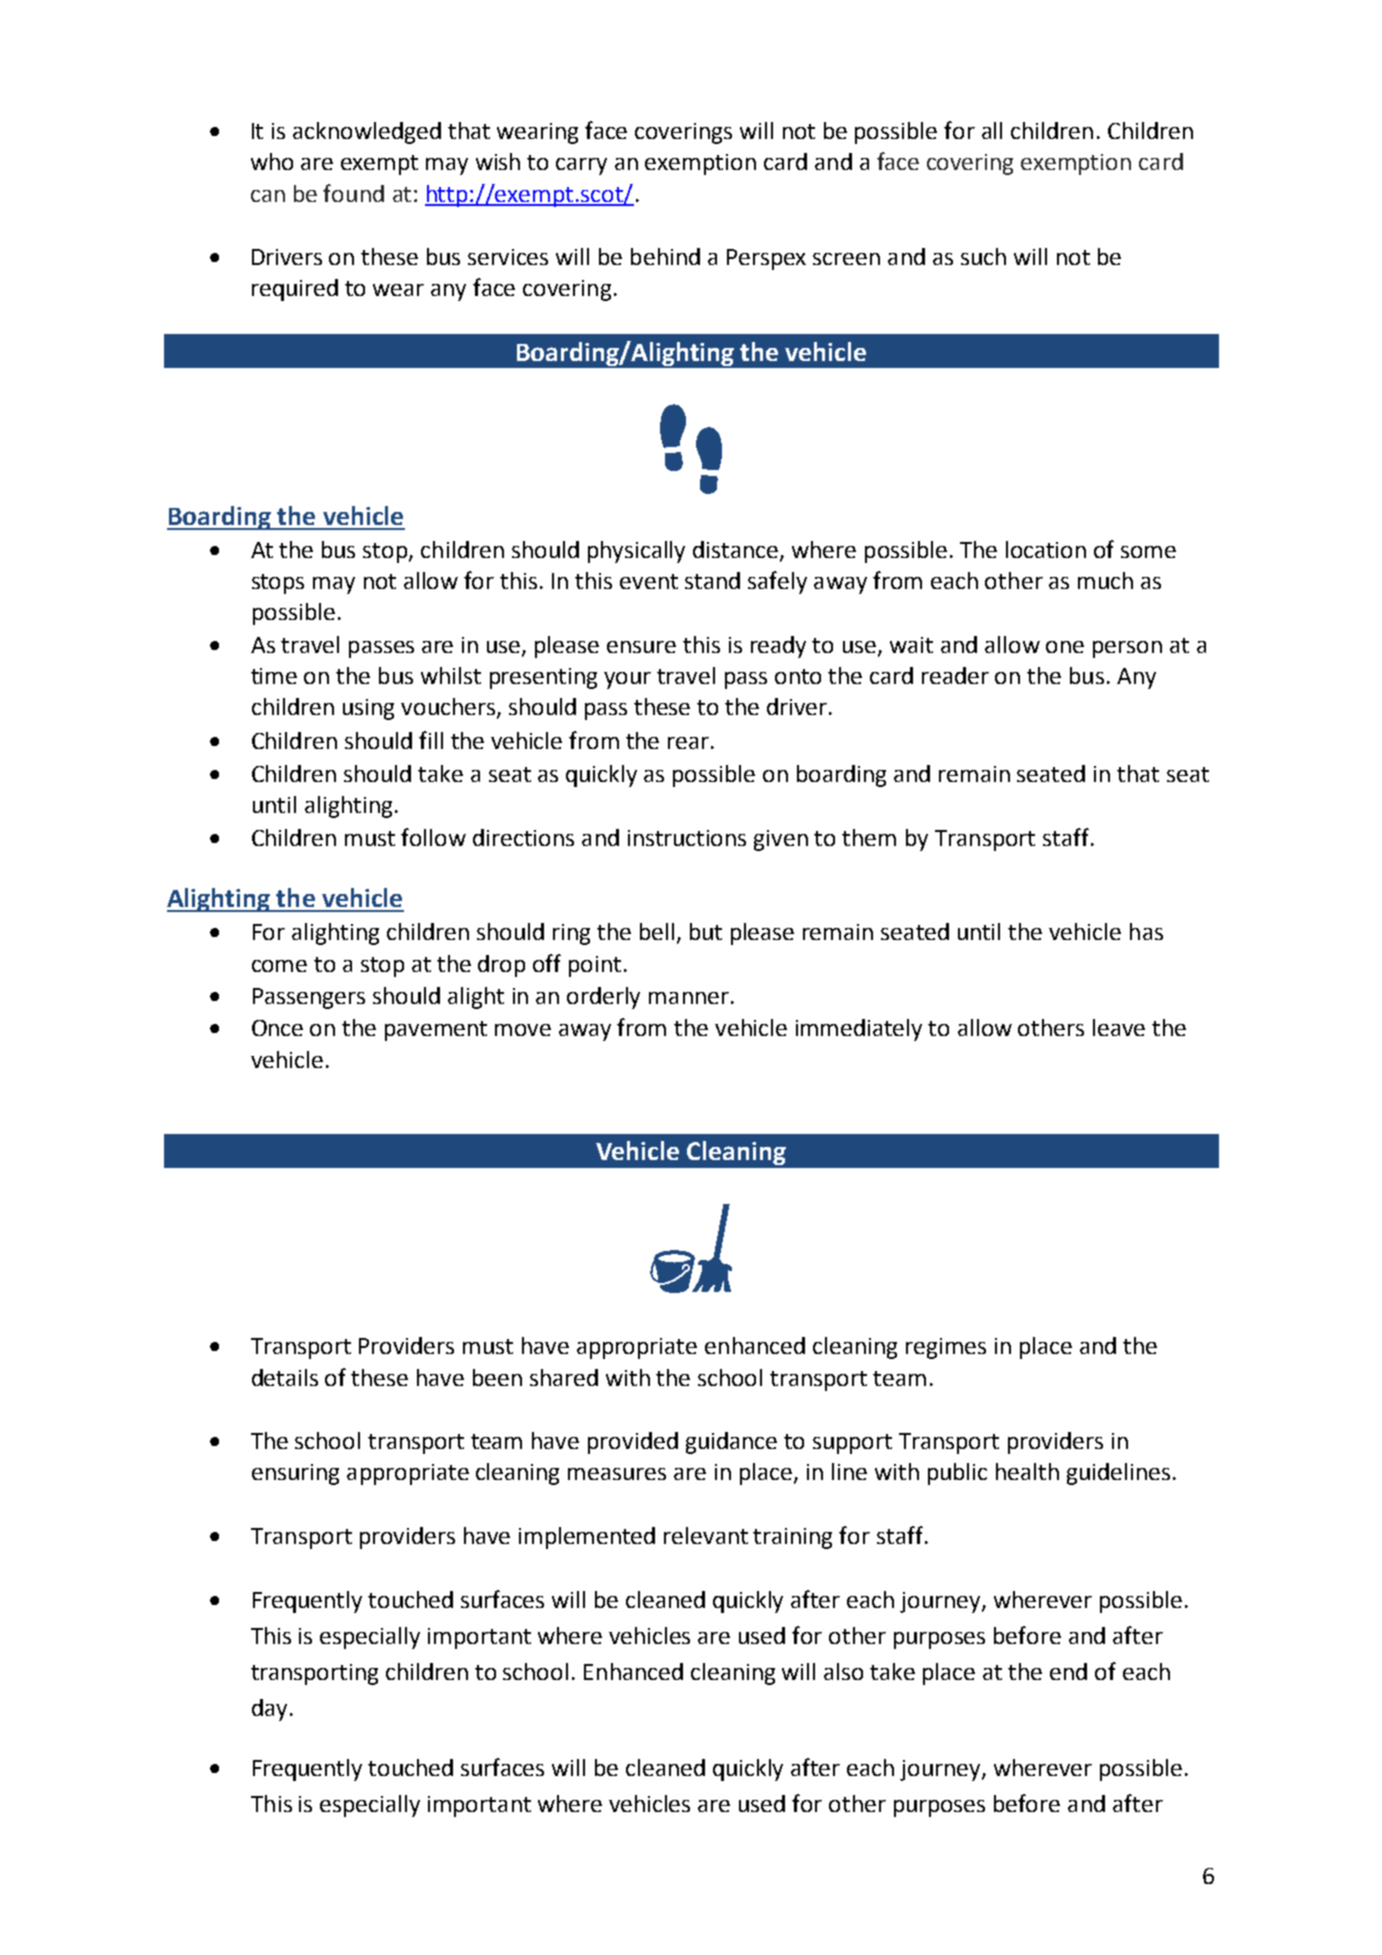 The width and height of the page is (1382, 1955). I want to click on behind, so click(665, 256).
